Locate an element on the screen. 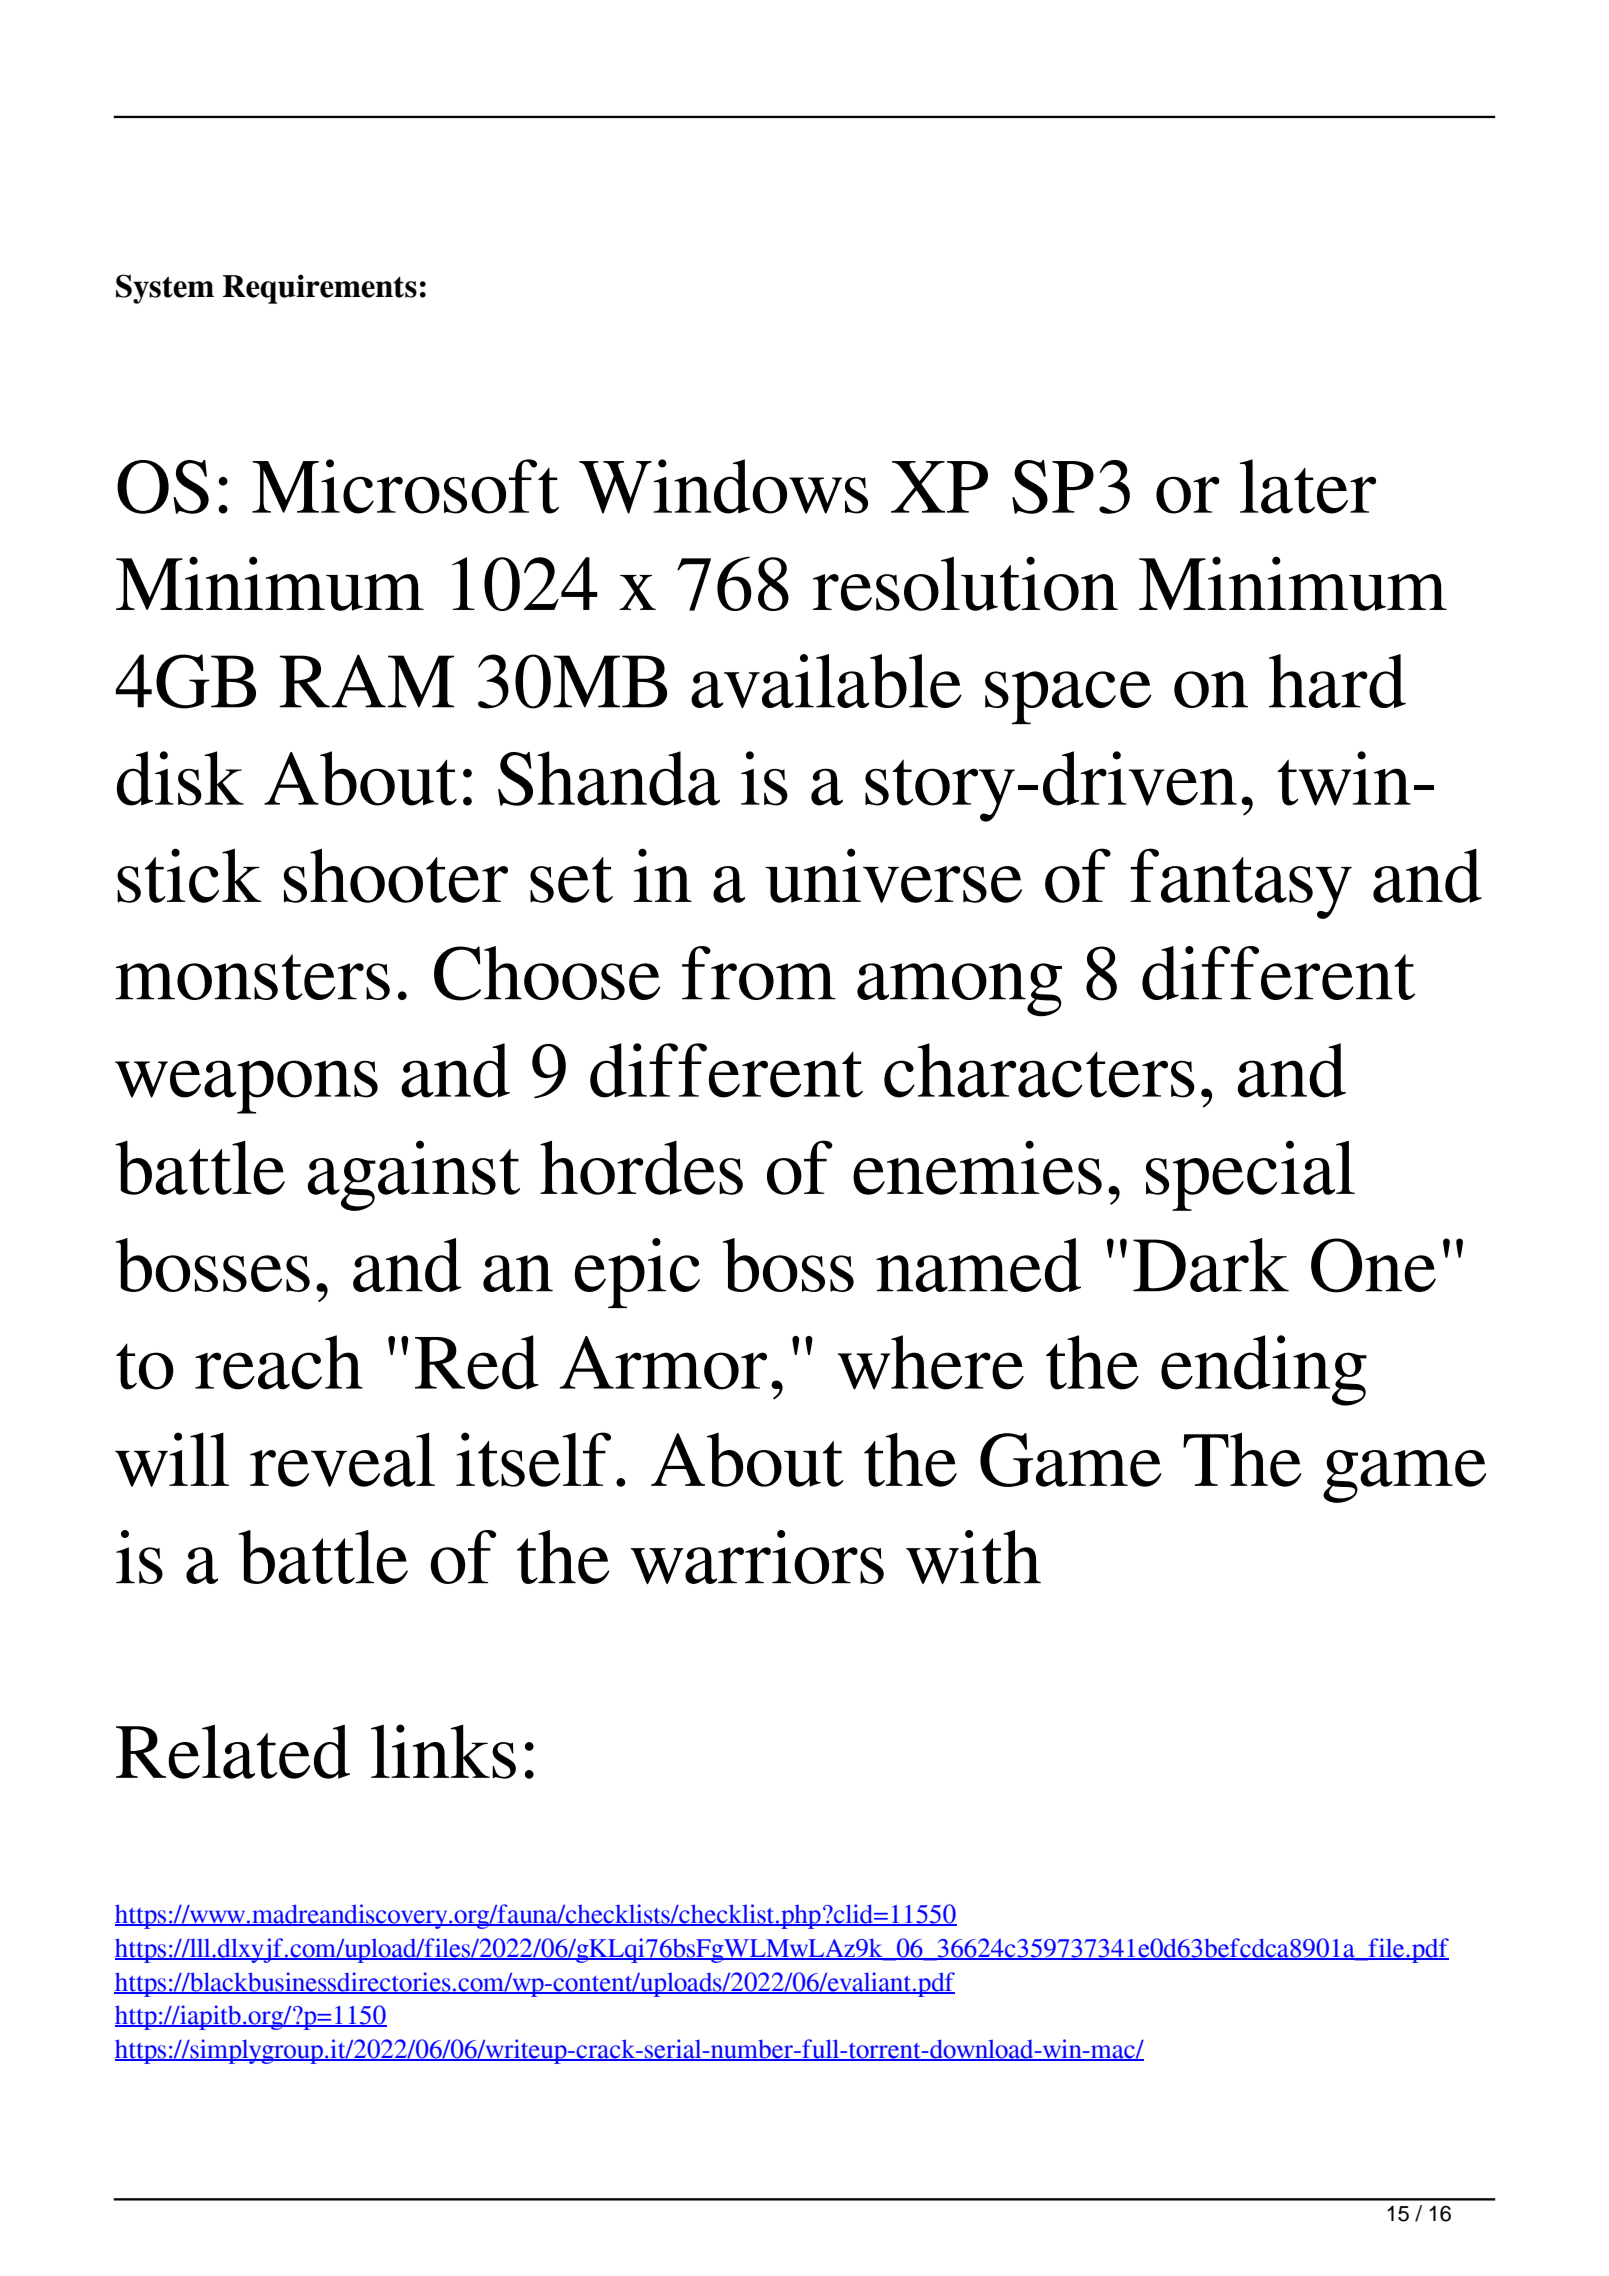 Image resolution: width=1609 pixels, height=2276 pixels. Related is located at coordinates (233, 1751).
